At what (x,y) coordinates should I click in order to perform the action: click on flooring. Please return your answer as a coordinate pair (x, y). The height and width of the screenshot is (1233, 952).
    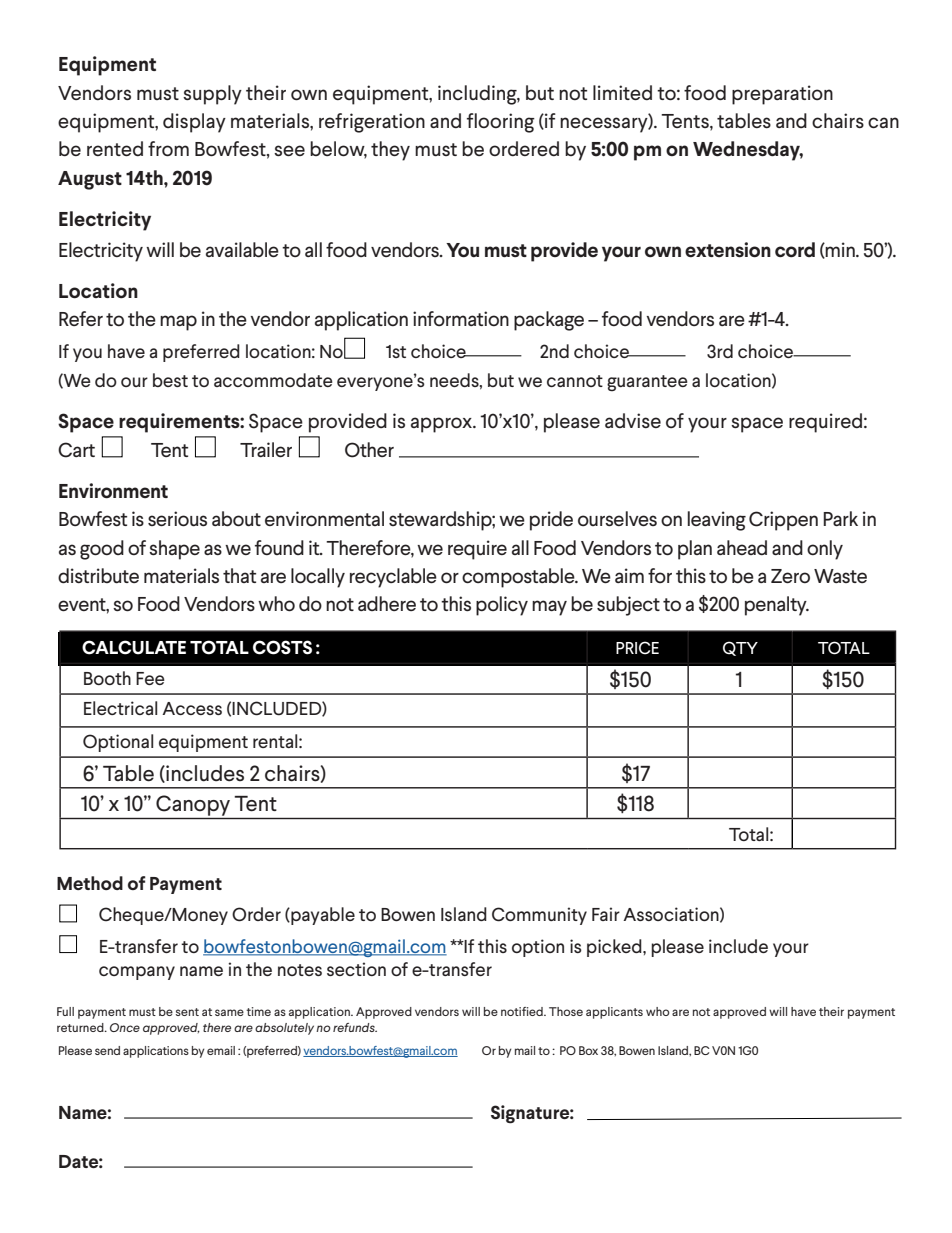
    Looking at the image, I should click on (501, 123).
